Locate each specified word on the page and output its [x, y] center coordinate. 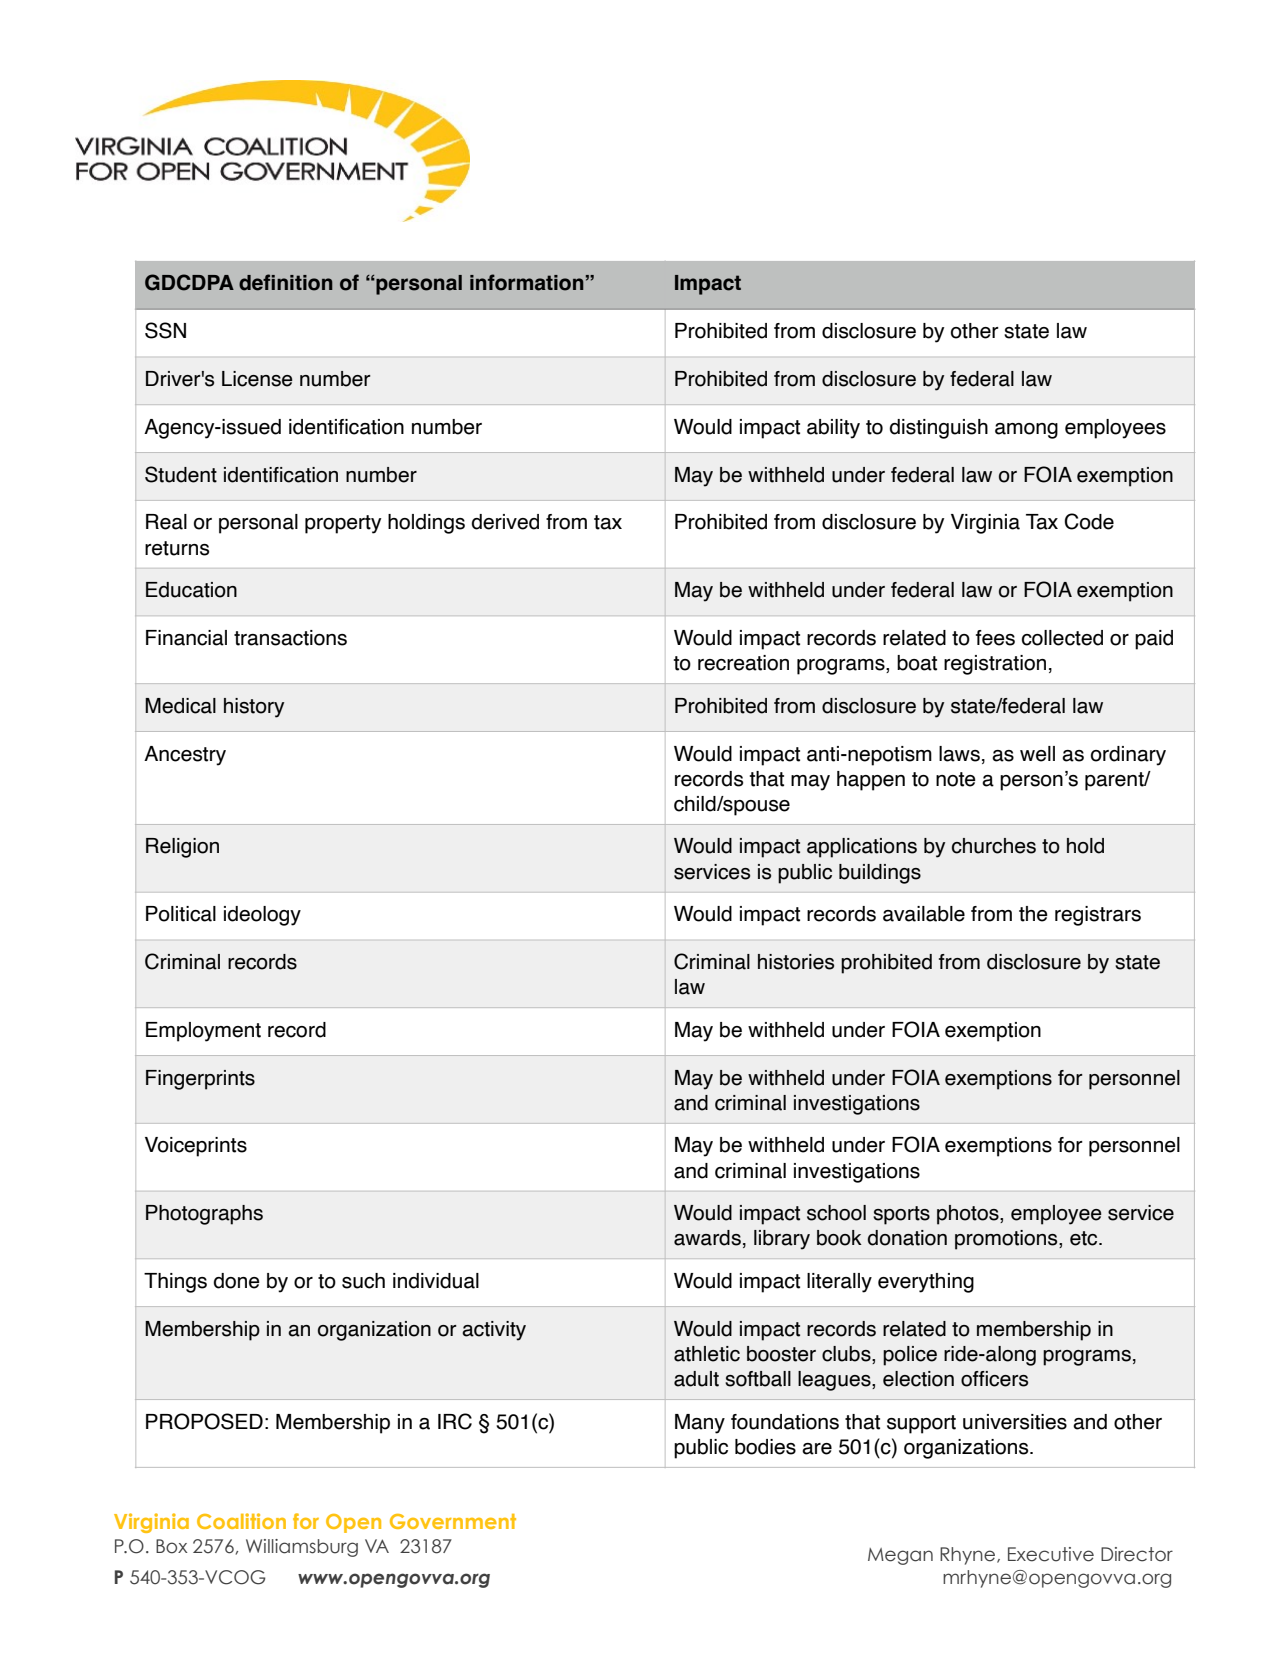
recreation [743, 663]
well [1037, 754]
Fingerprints [200, 1080]
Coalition [241, 1521]
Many [700, 1424]
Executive [1051, 1554]
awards [707, 1238]
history [254, 708]
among [1026, 431]
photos [969, 1215]
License [257, 379]
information [527, 282]
